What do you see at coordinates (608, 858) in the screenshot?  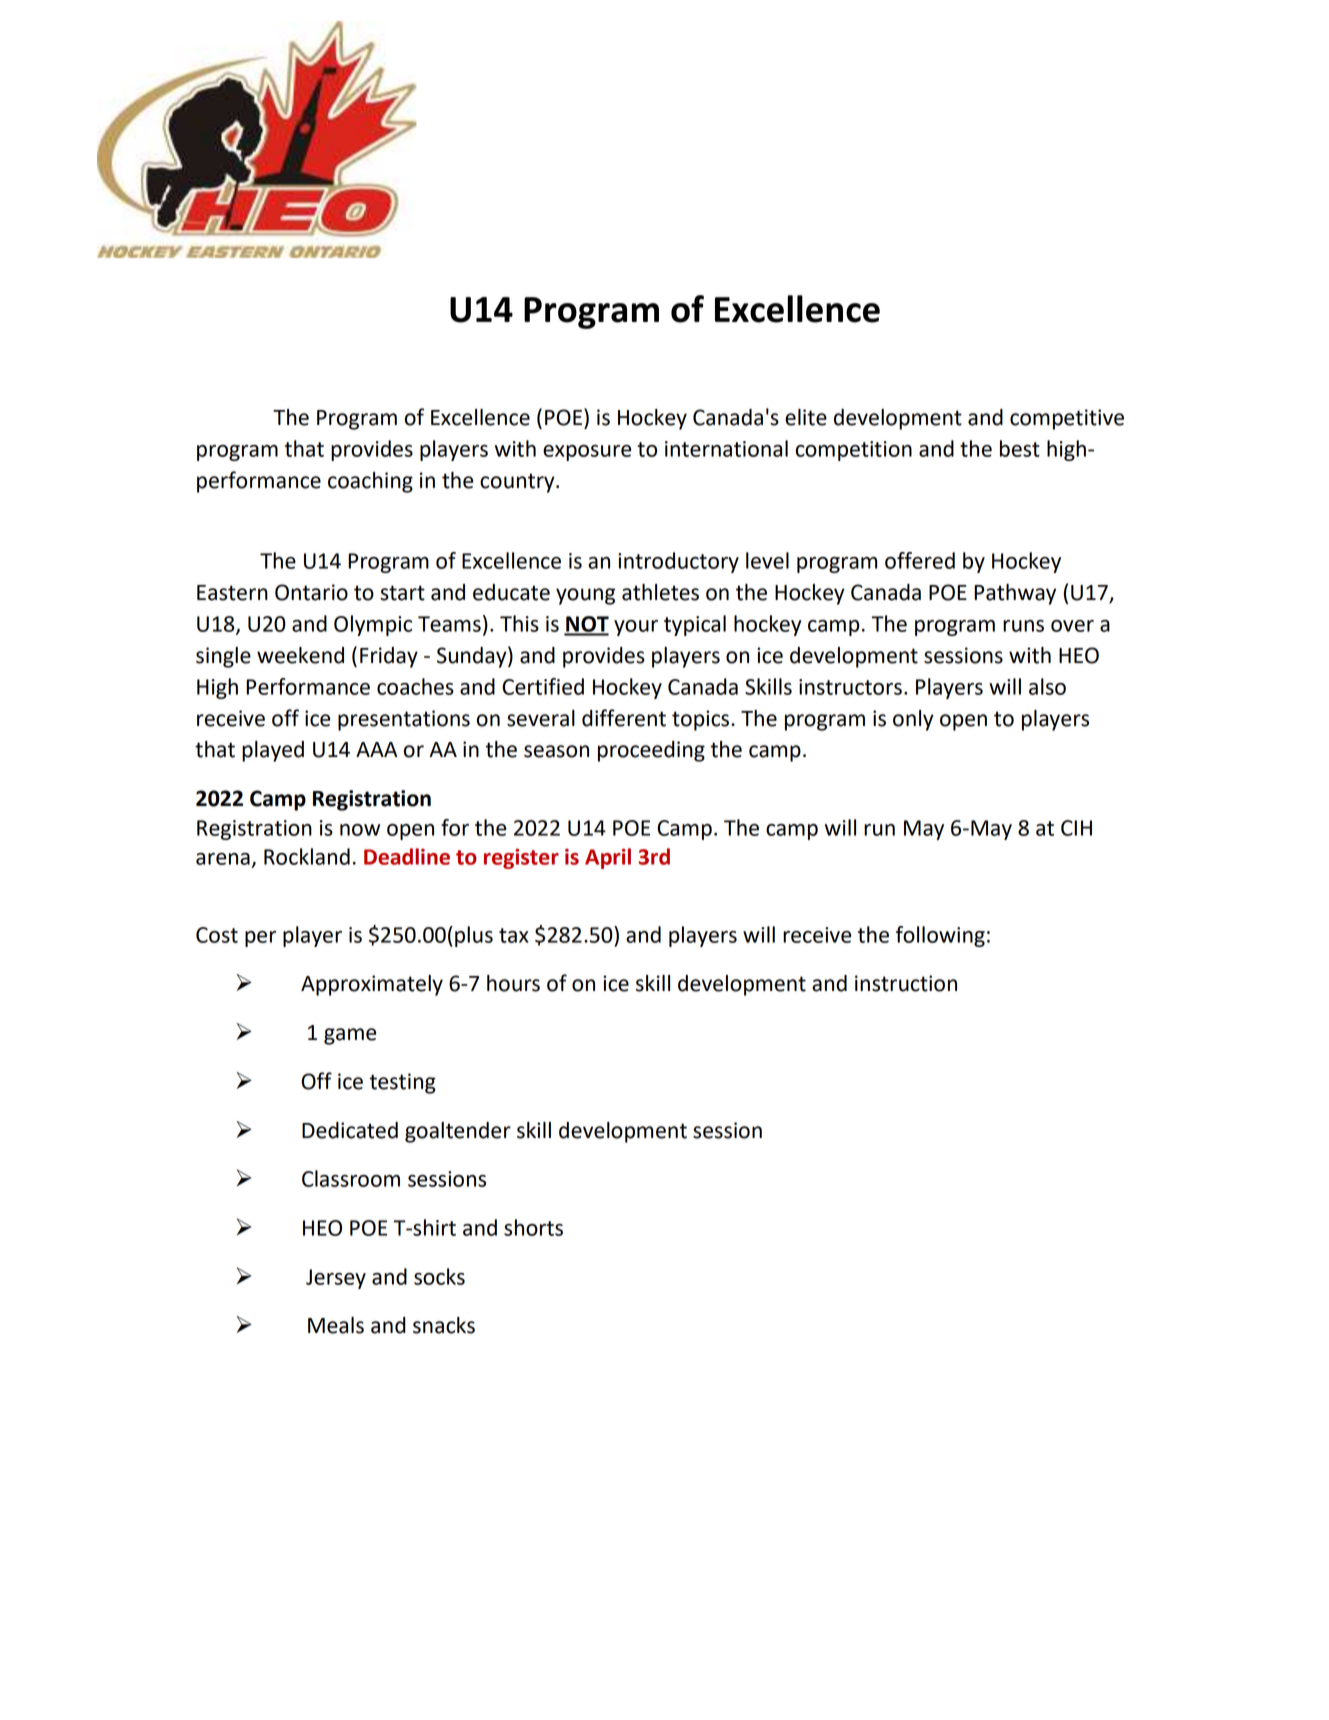 I see `April` at bounding box center [608, 858].
